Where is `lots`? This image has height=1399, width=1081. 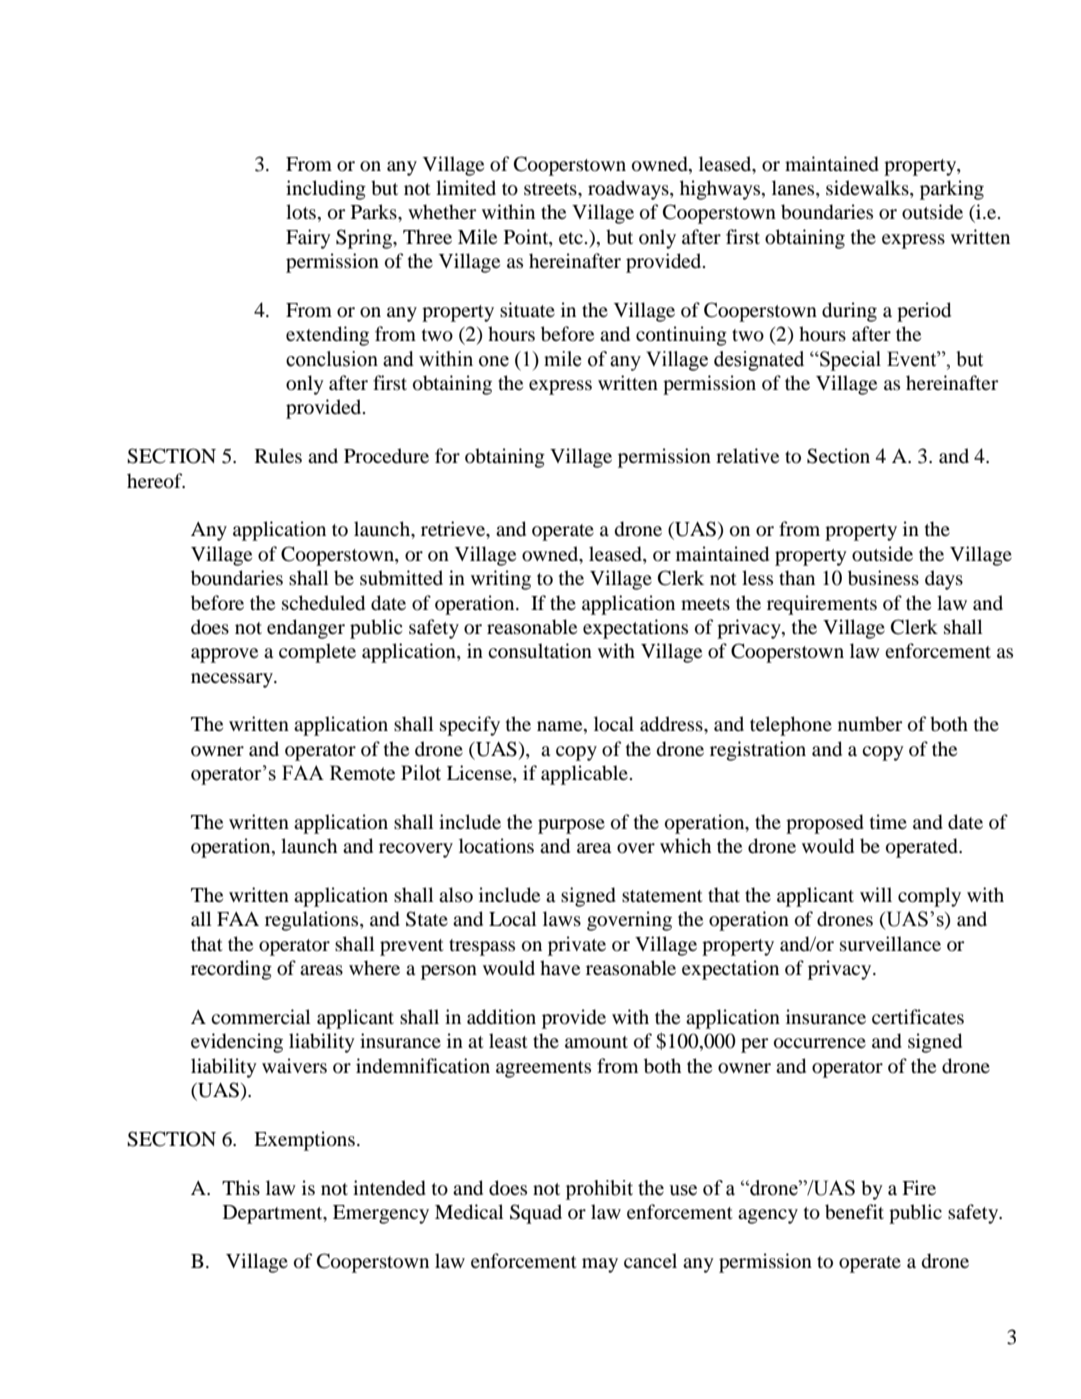 lots is located at coordinates (301, 212).
